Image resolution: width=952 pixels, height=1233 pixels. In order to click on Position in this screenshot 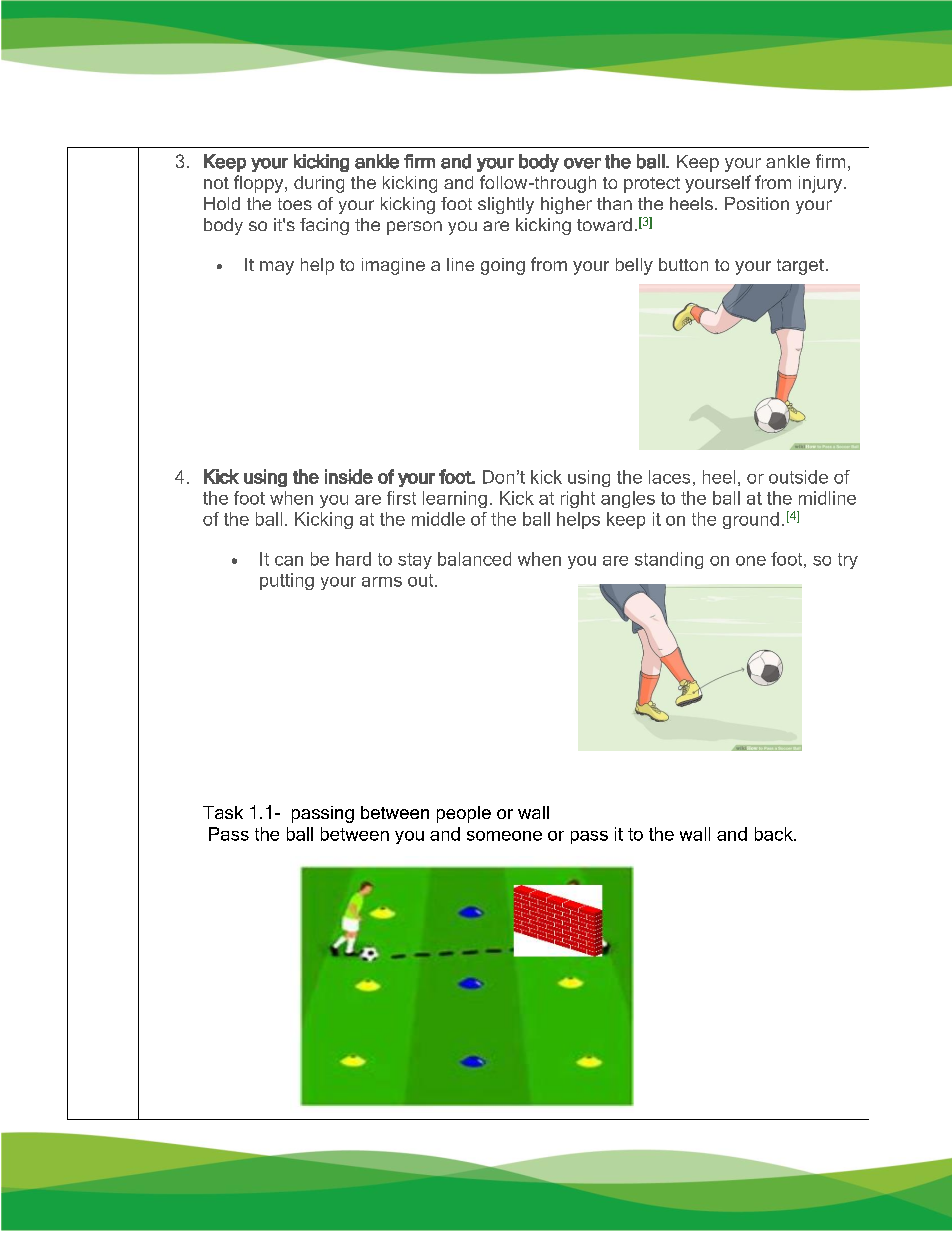, I will do `click(757, 203)`.
